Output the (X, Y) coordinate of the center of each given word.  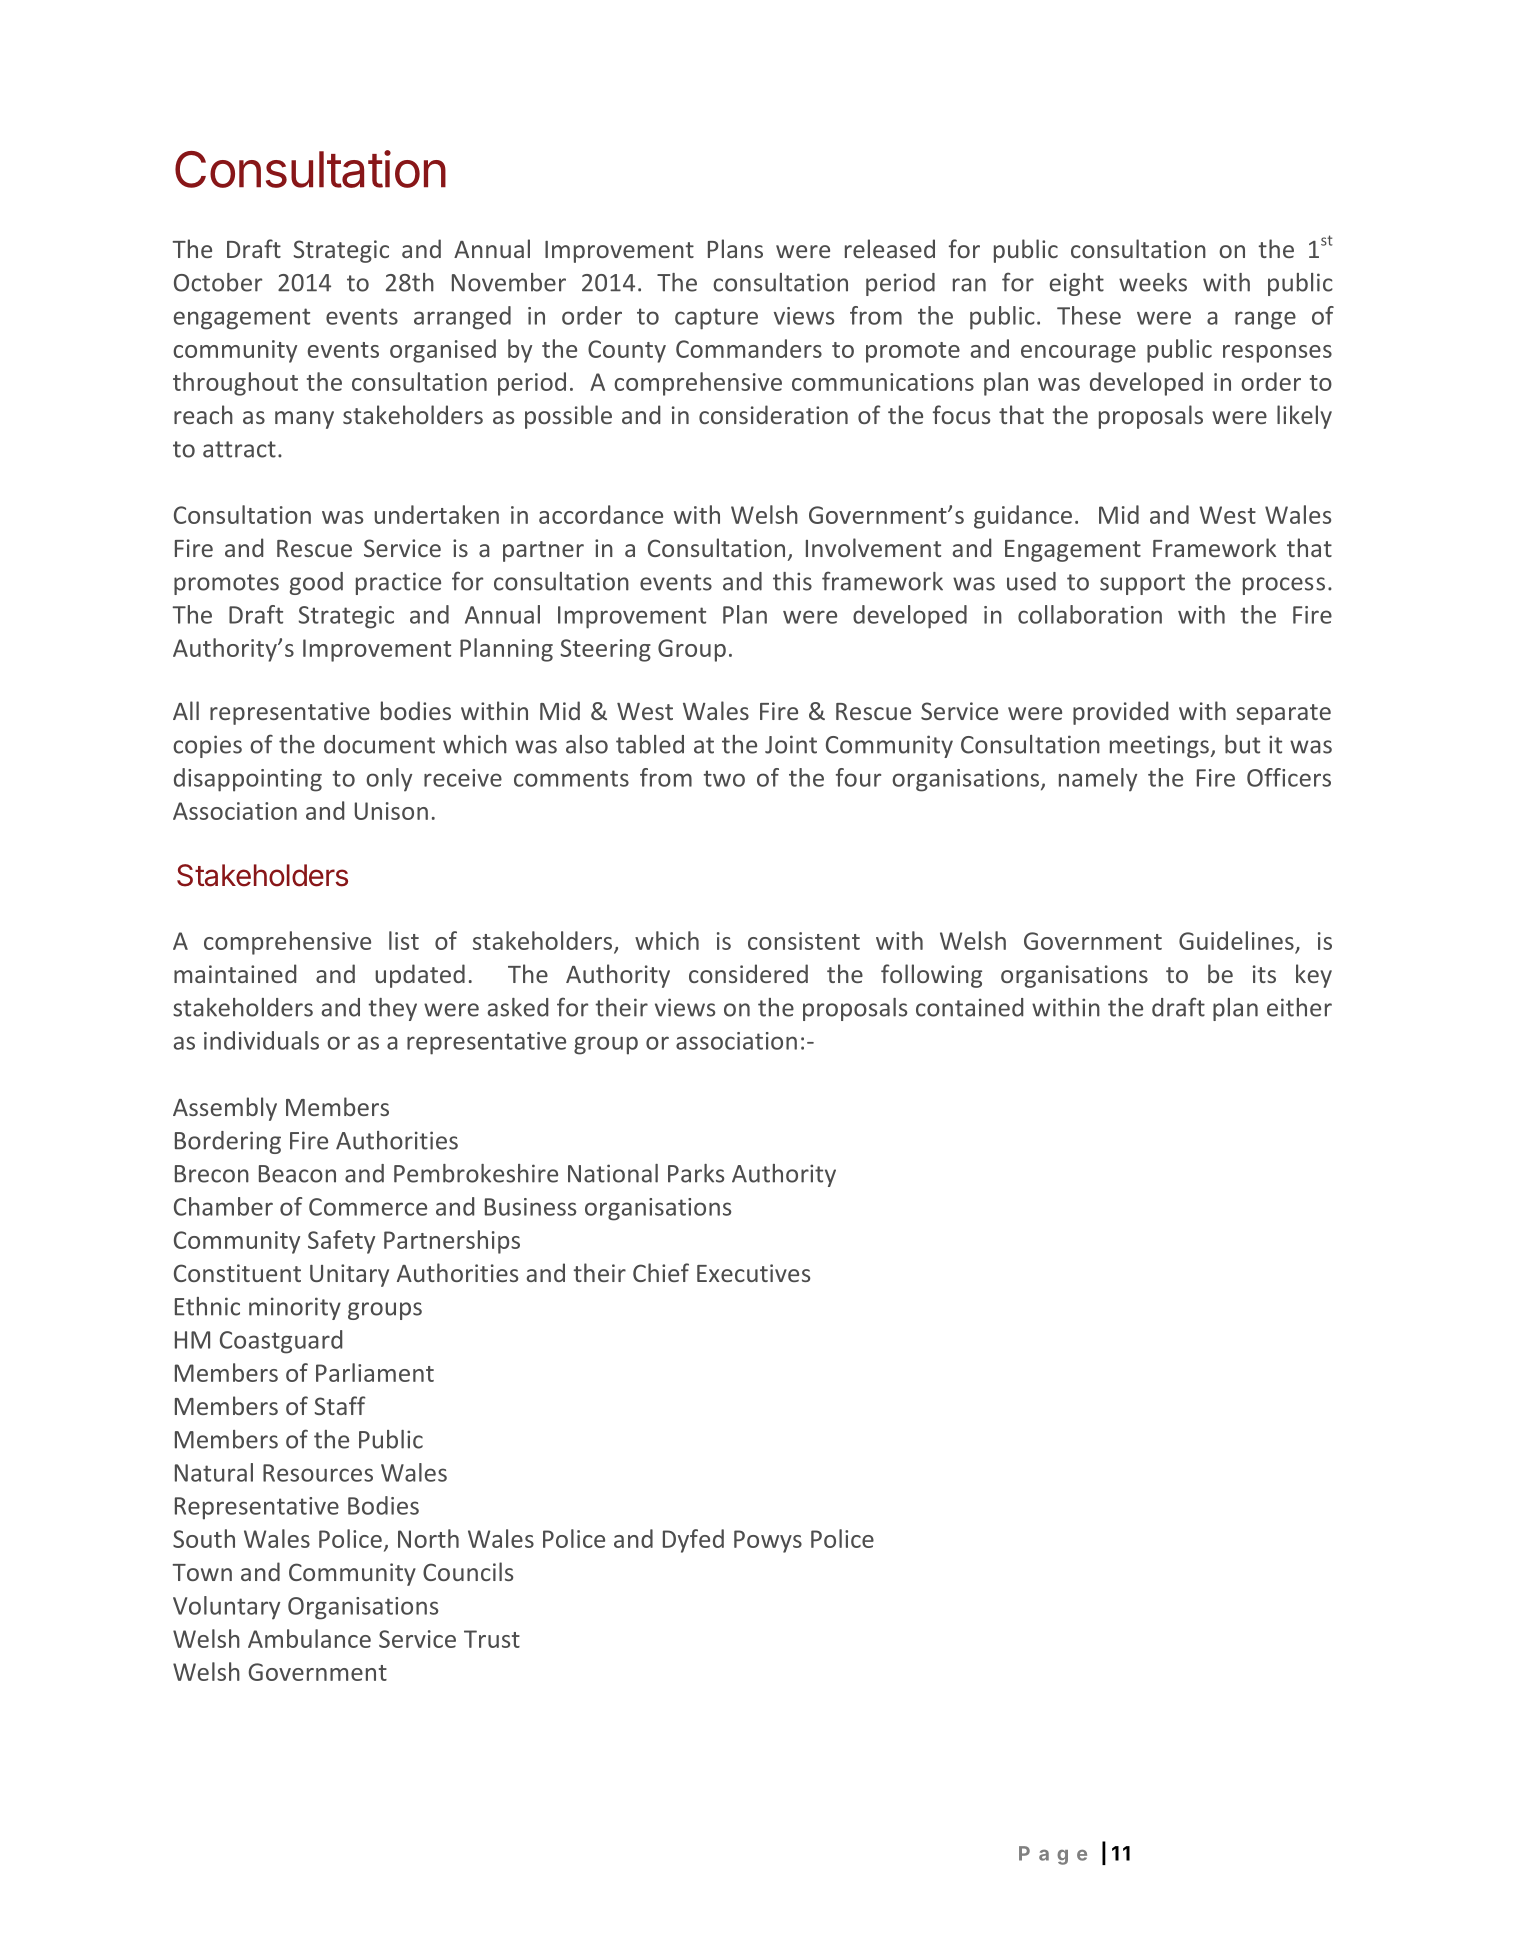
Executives (753, 1273)
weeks (1153, 282)
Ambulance (309, 1638)
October (218, 282)
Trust (492, 1639)
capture (716, 319)
